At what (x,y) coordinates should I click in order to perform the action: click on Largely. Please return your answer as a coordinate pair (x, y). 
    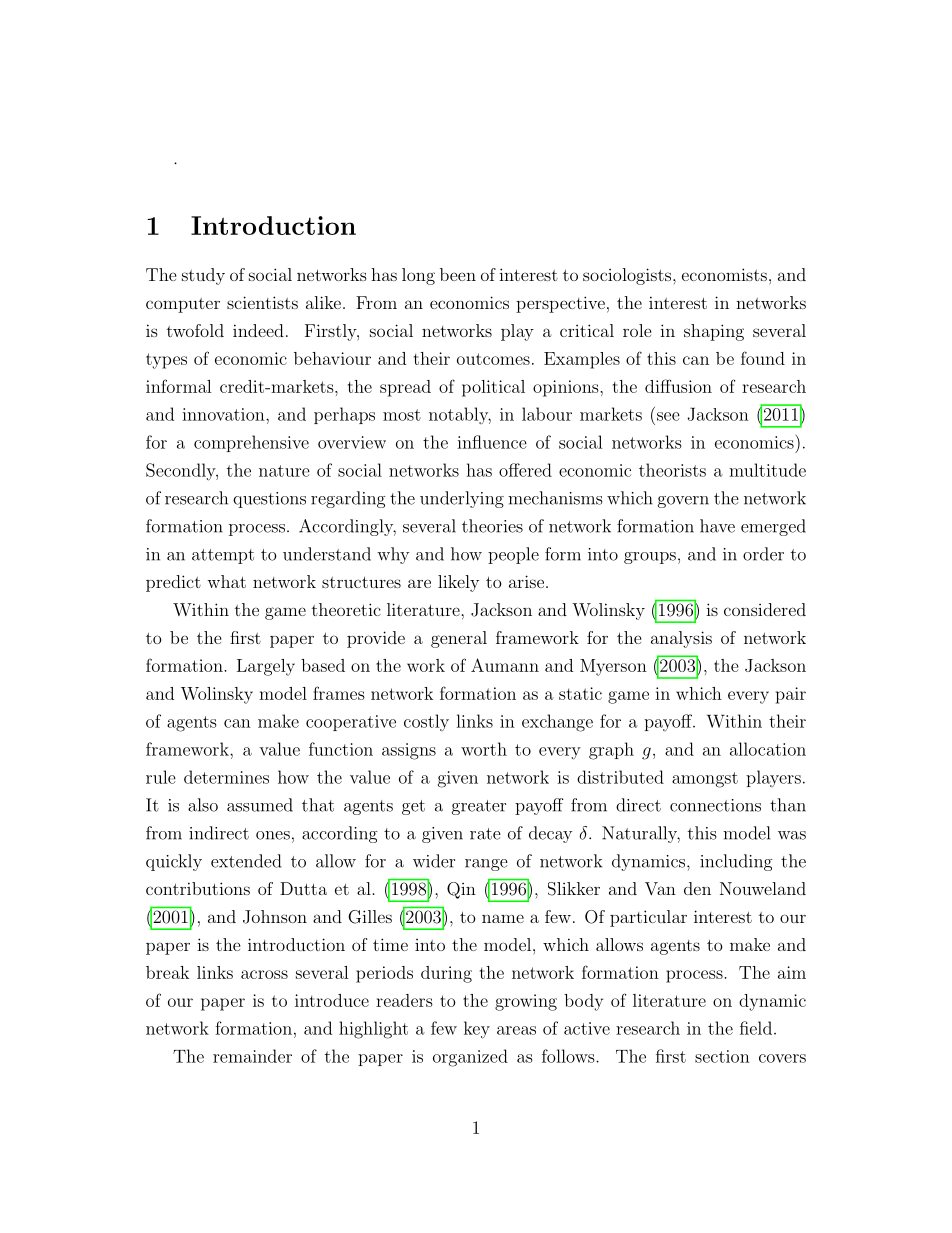
    Looking at the image, I should click on (266, 667).
